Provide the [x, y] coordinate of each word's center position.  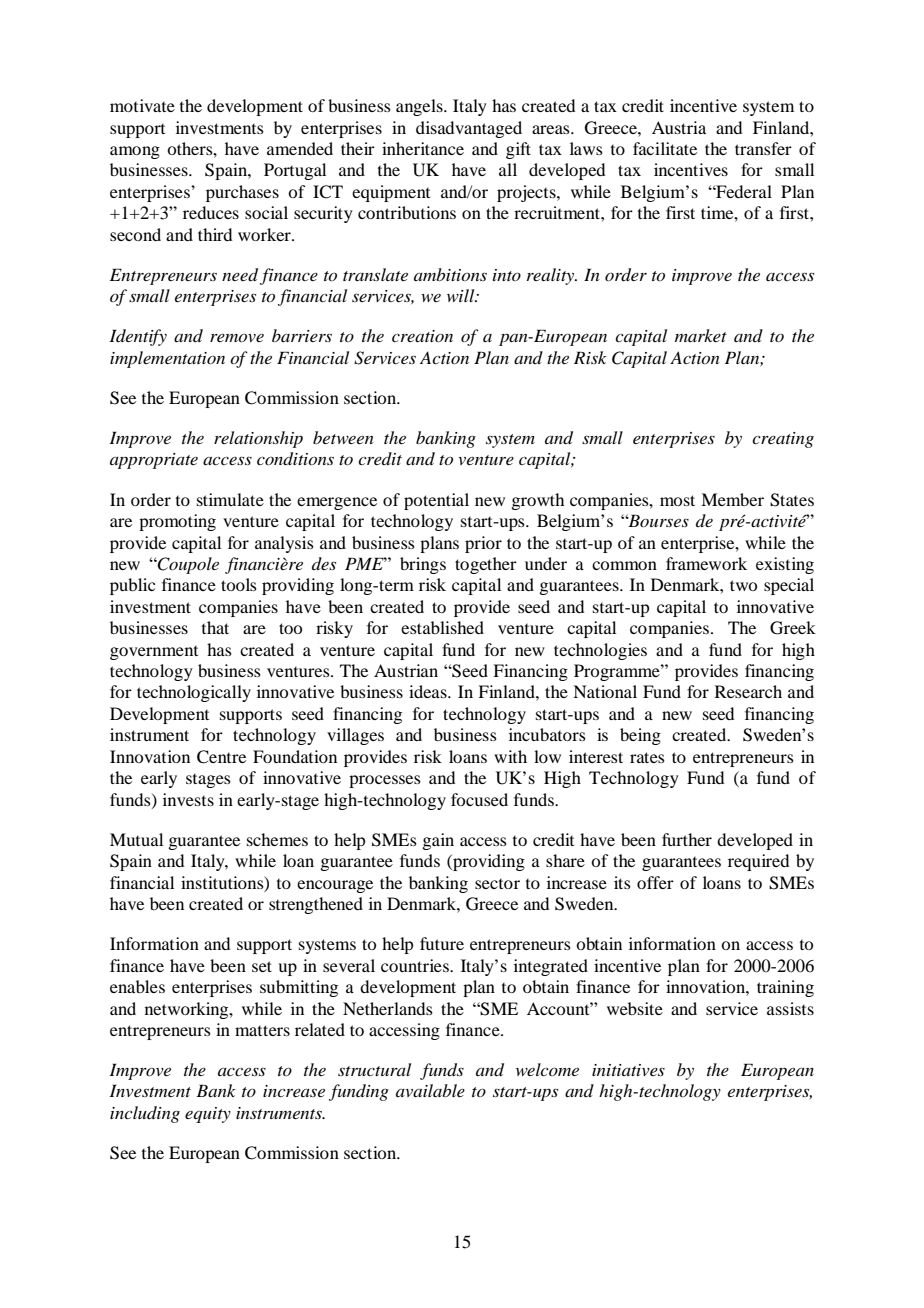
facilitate [665, 148]
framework [706, 563]
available [430, 1090]
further [687, 839]
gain [438, 841]
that [215, 627]
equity [208, 1115]
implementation [167, 359]
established [442, 627]
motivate [142, 105]
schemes [277, 839]
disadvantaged [469, 129]
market [701, 335]
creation [422, 336]
